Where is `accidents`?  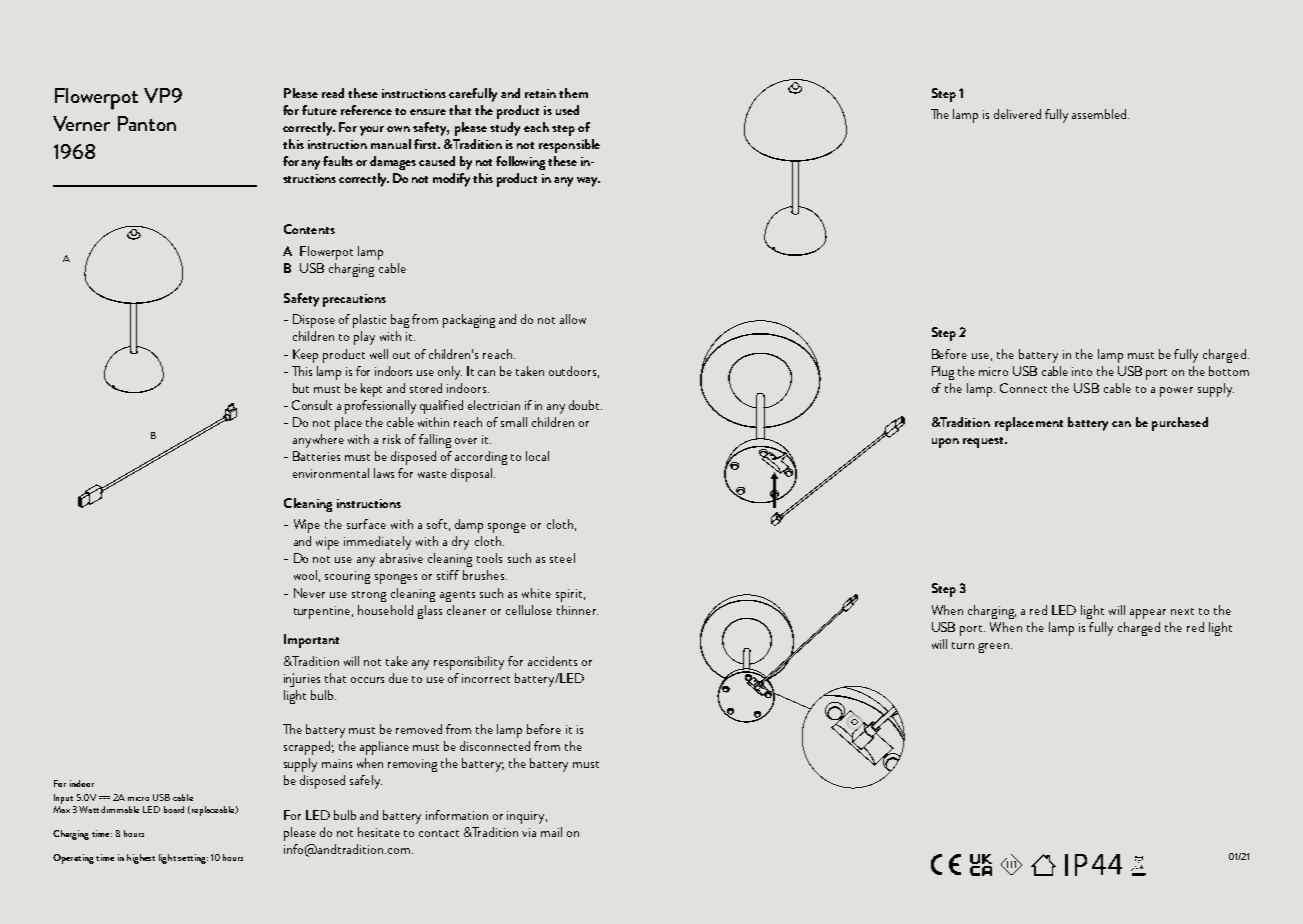
accidents is located at coordinates (552, 661).
